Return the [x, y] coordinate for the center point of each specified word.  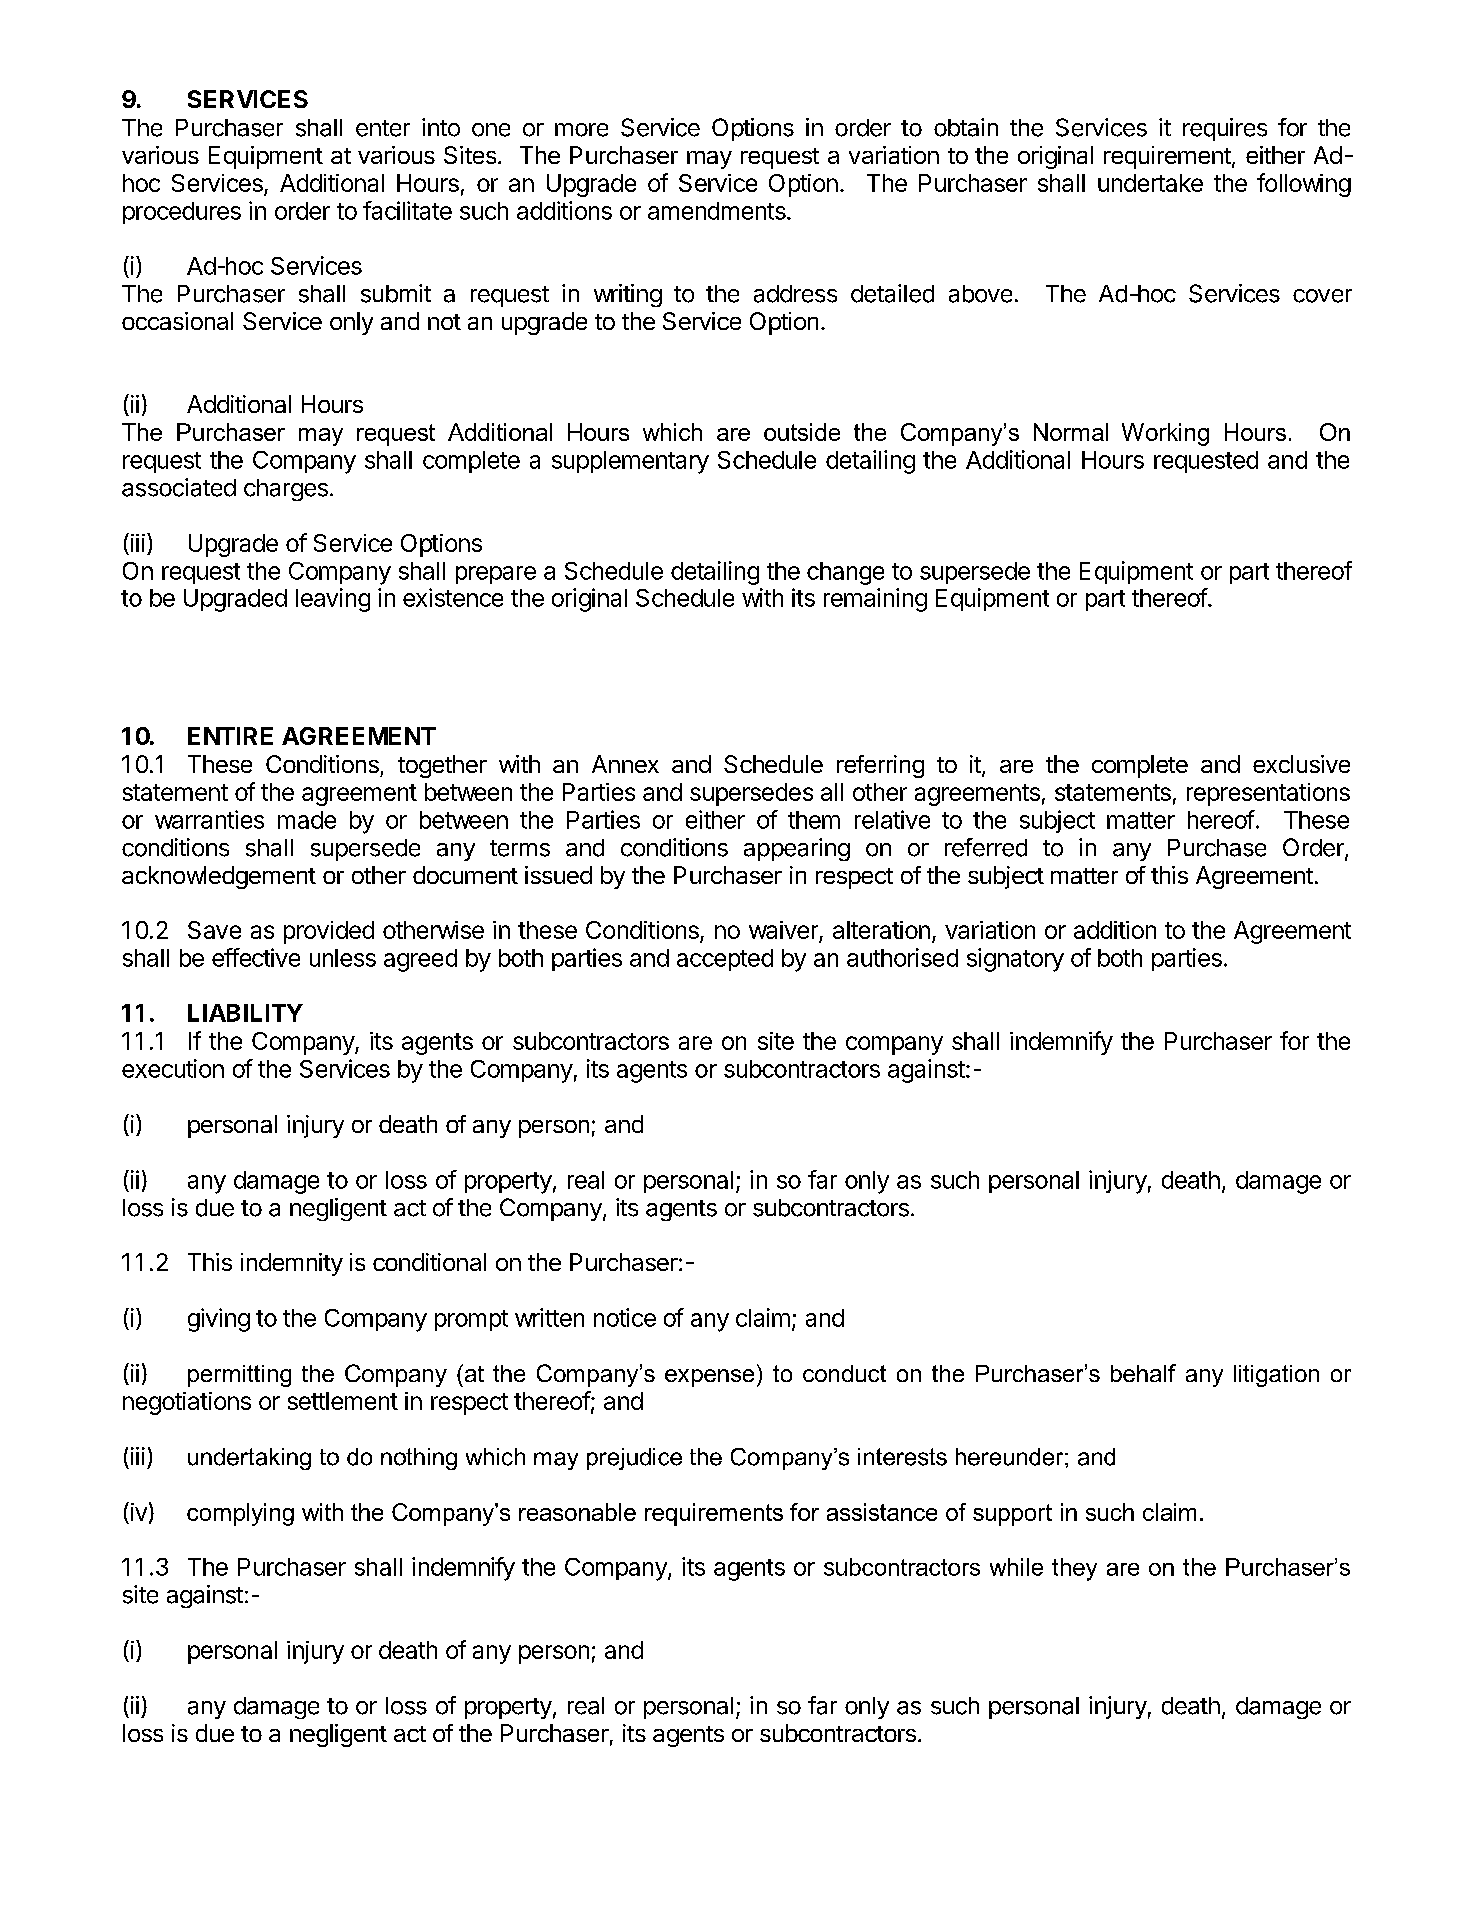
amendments [718, 211]
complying [240, 1514]
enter [383, 128]
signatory [1015, 960]
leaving [333, 600]
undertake [1150, 183]
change [845, 573]
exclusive [1301, 764]
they [1074, 1569]
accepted [725, 960]
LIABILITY [245, 1013]
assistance [882, 1512]
